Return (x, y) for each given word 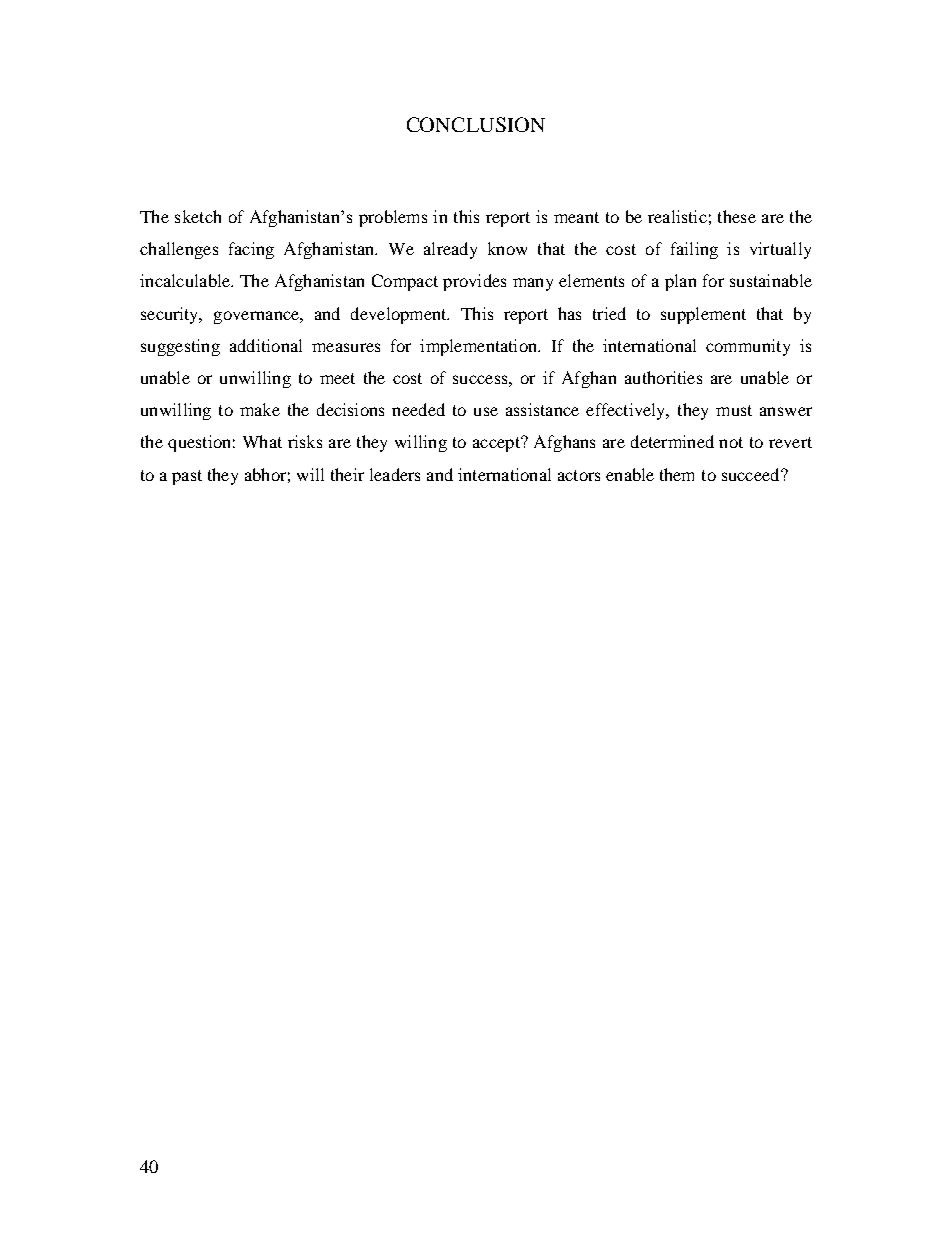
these (737, 216)
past (187, 477)
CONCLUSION (476, 124)
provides (474, 282)
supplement (703, 315)
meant (576, 217)
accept (497, 444)
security (171, 315)
